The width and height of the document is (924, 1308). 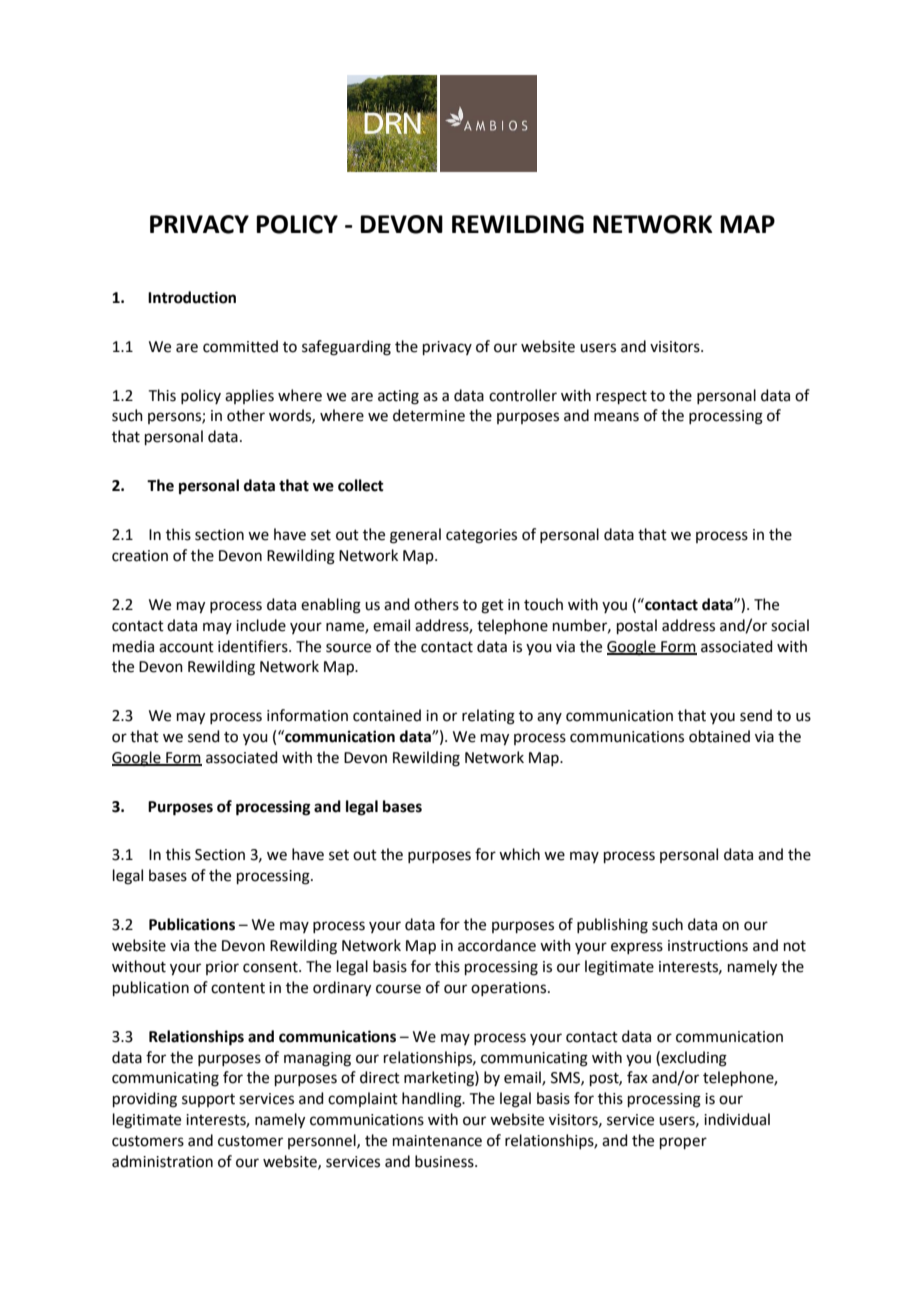 I want to click on individual, so click(x=737, y=1119).
